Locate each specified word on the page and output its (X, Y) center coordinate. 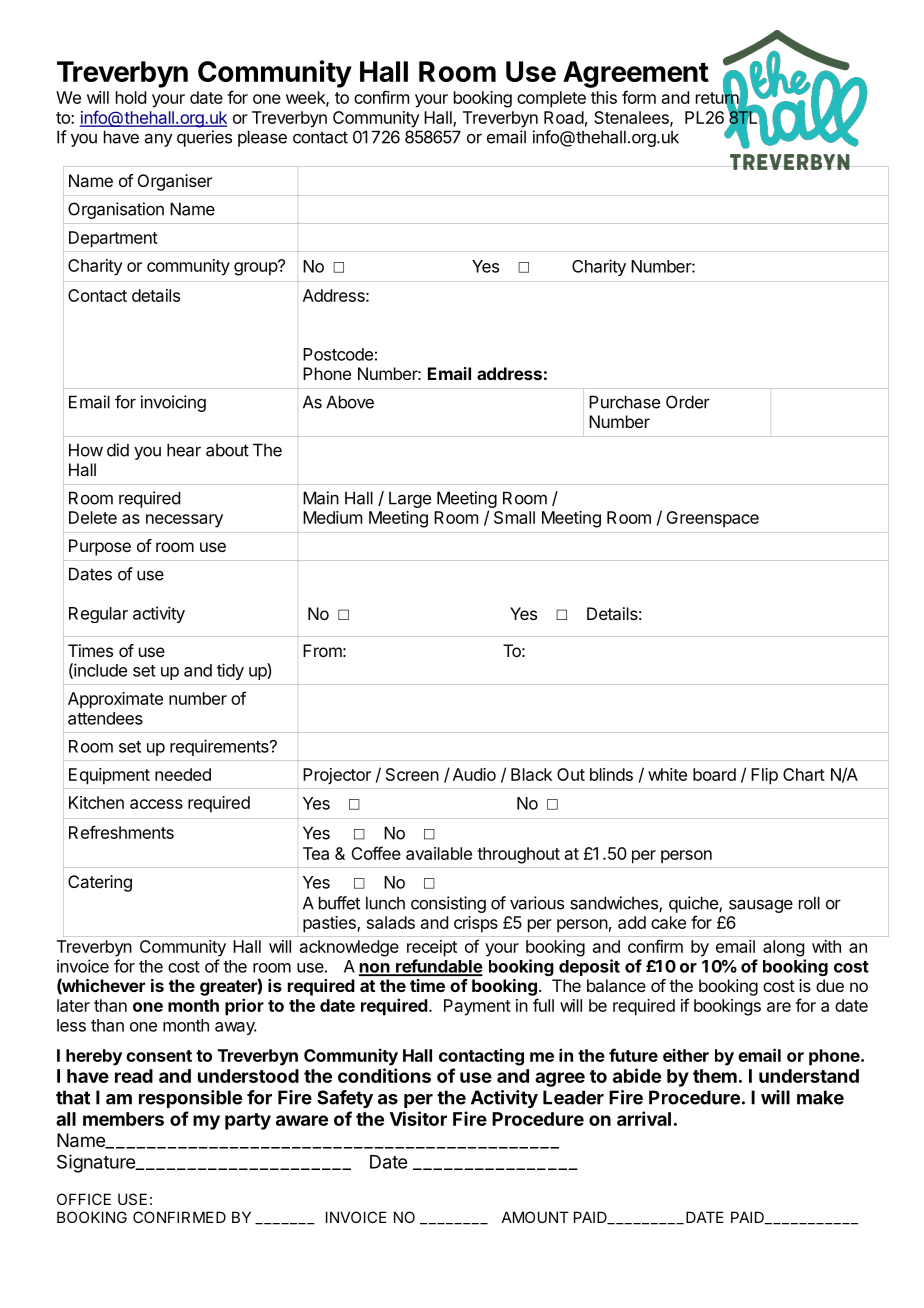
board (714, 774)
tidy (230, 671)
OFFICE (84, 1199)
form (639, 97)
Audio (474, 774)
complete (551, 99)
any (159, 140)
